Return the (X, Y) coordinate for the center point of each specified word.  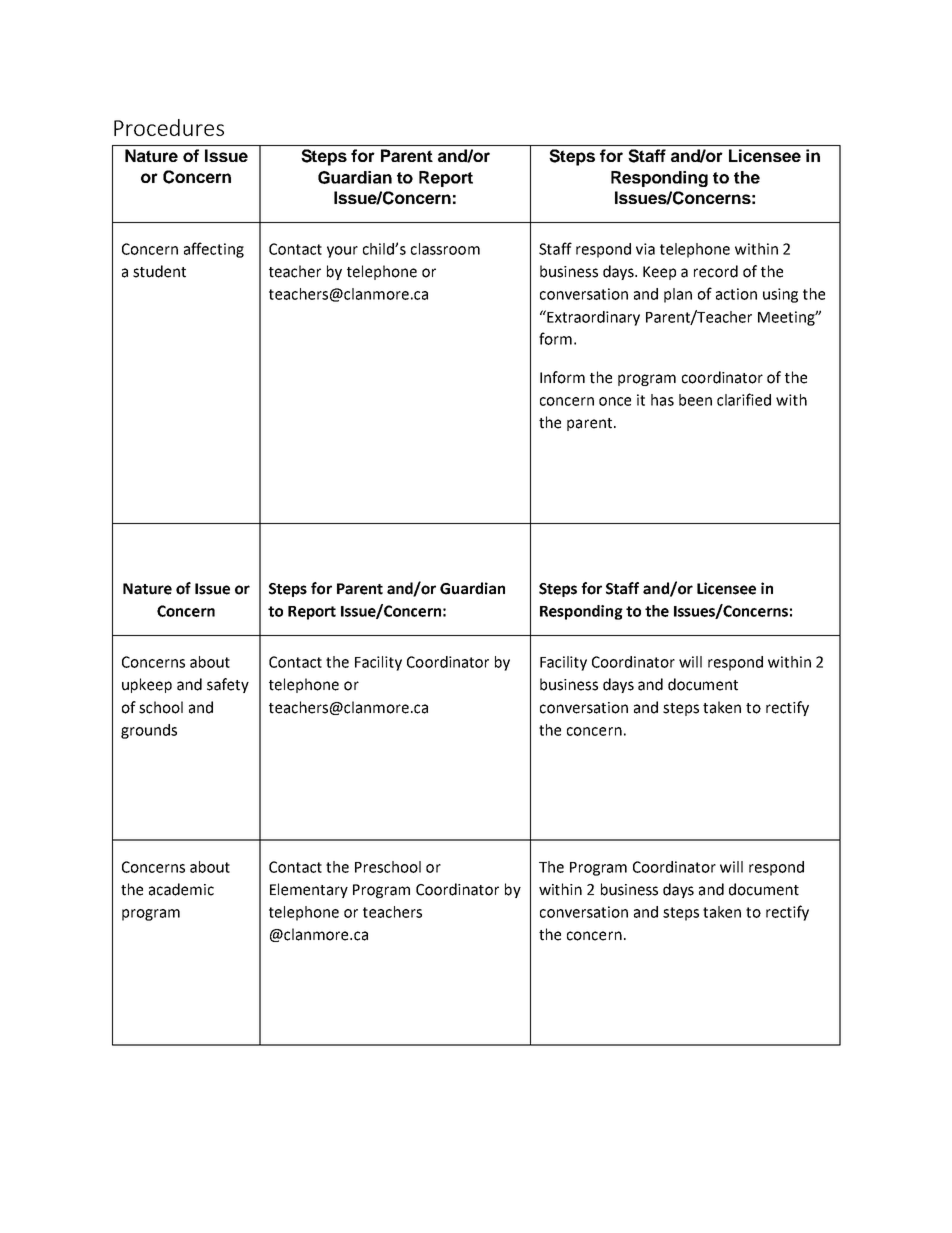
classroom (445, 249)
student (159, 271)
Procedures (169, 127)
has (662, 400)
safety (228, 685)
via (645, 249)
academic (181, 889)
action (736, 294)
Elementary (309, 890)
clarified (744, 399)
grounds (149, 731)
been (695, 400)
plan (678, 295)
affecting (214, 250)
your (342, 252)
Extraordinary (592, 318)
